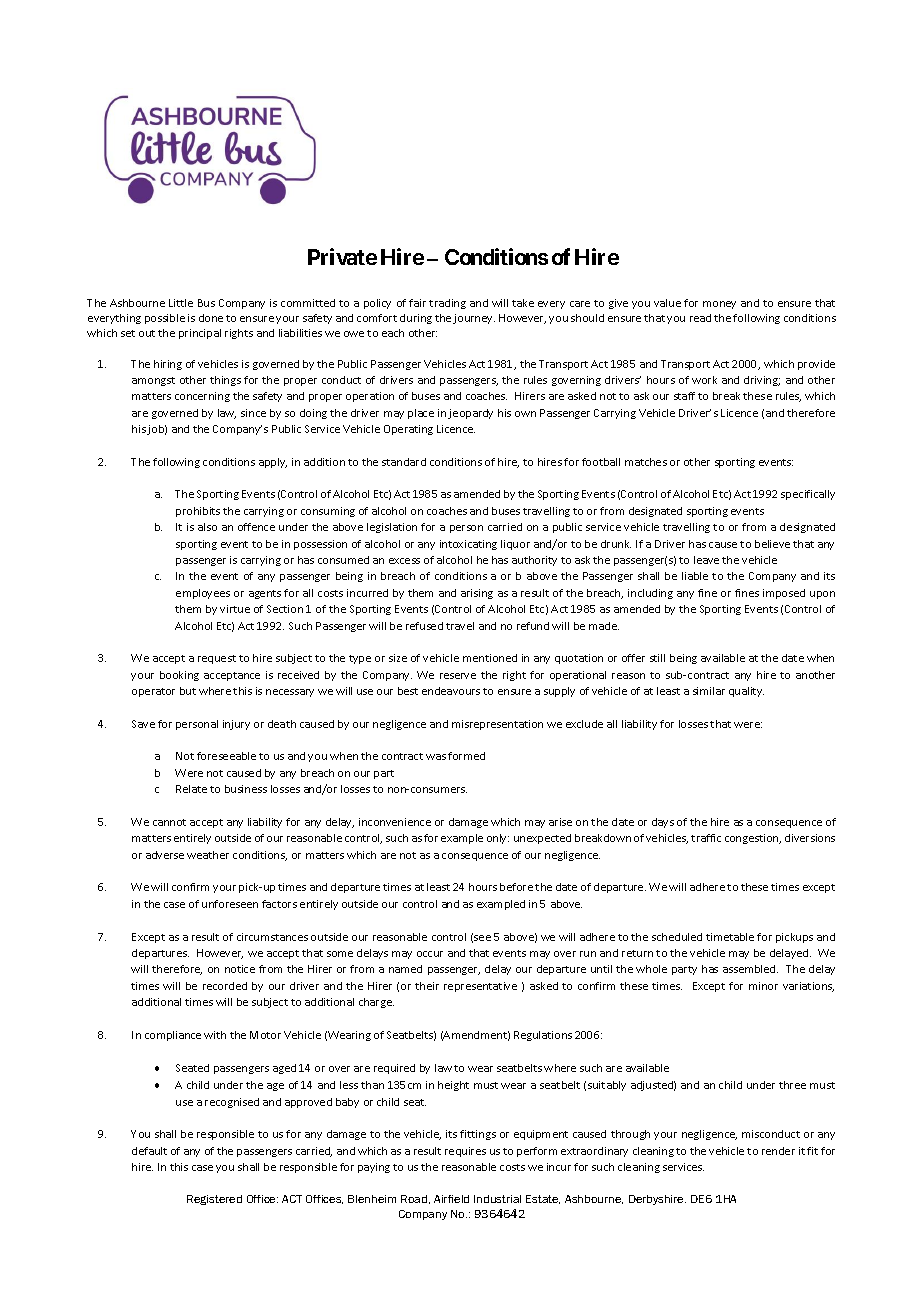 This page has width=924, height=1308. What do you see at coordinates (200, 334) in the page?
I see `principal` at bounding box center [200, 334].
